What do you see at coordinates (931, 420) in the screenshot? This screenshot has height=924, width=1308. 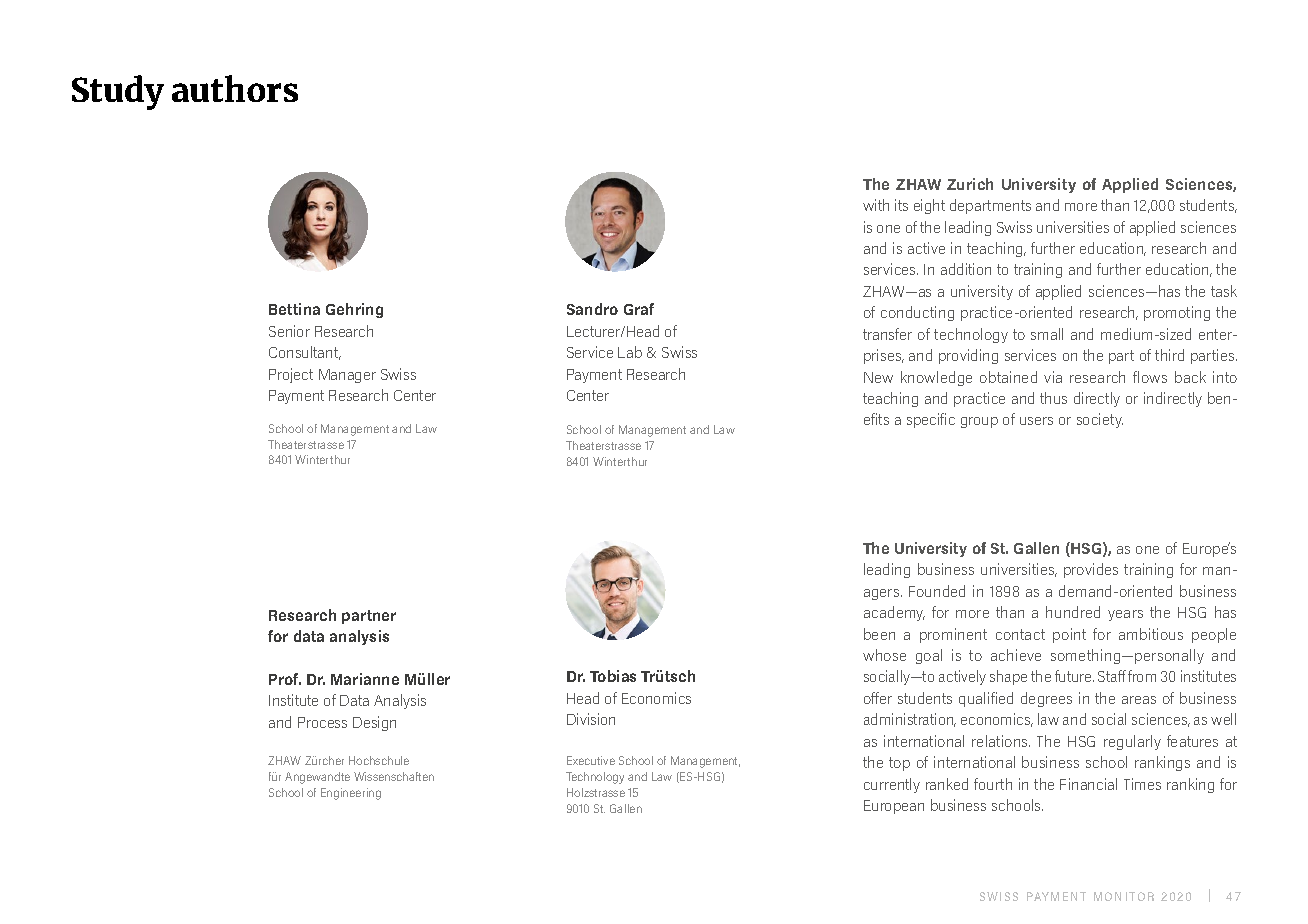 I see `specific` at bounding box center [931, 420].
